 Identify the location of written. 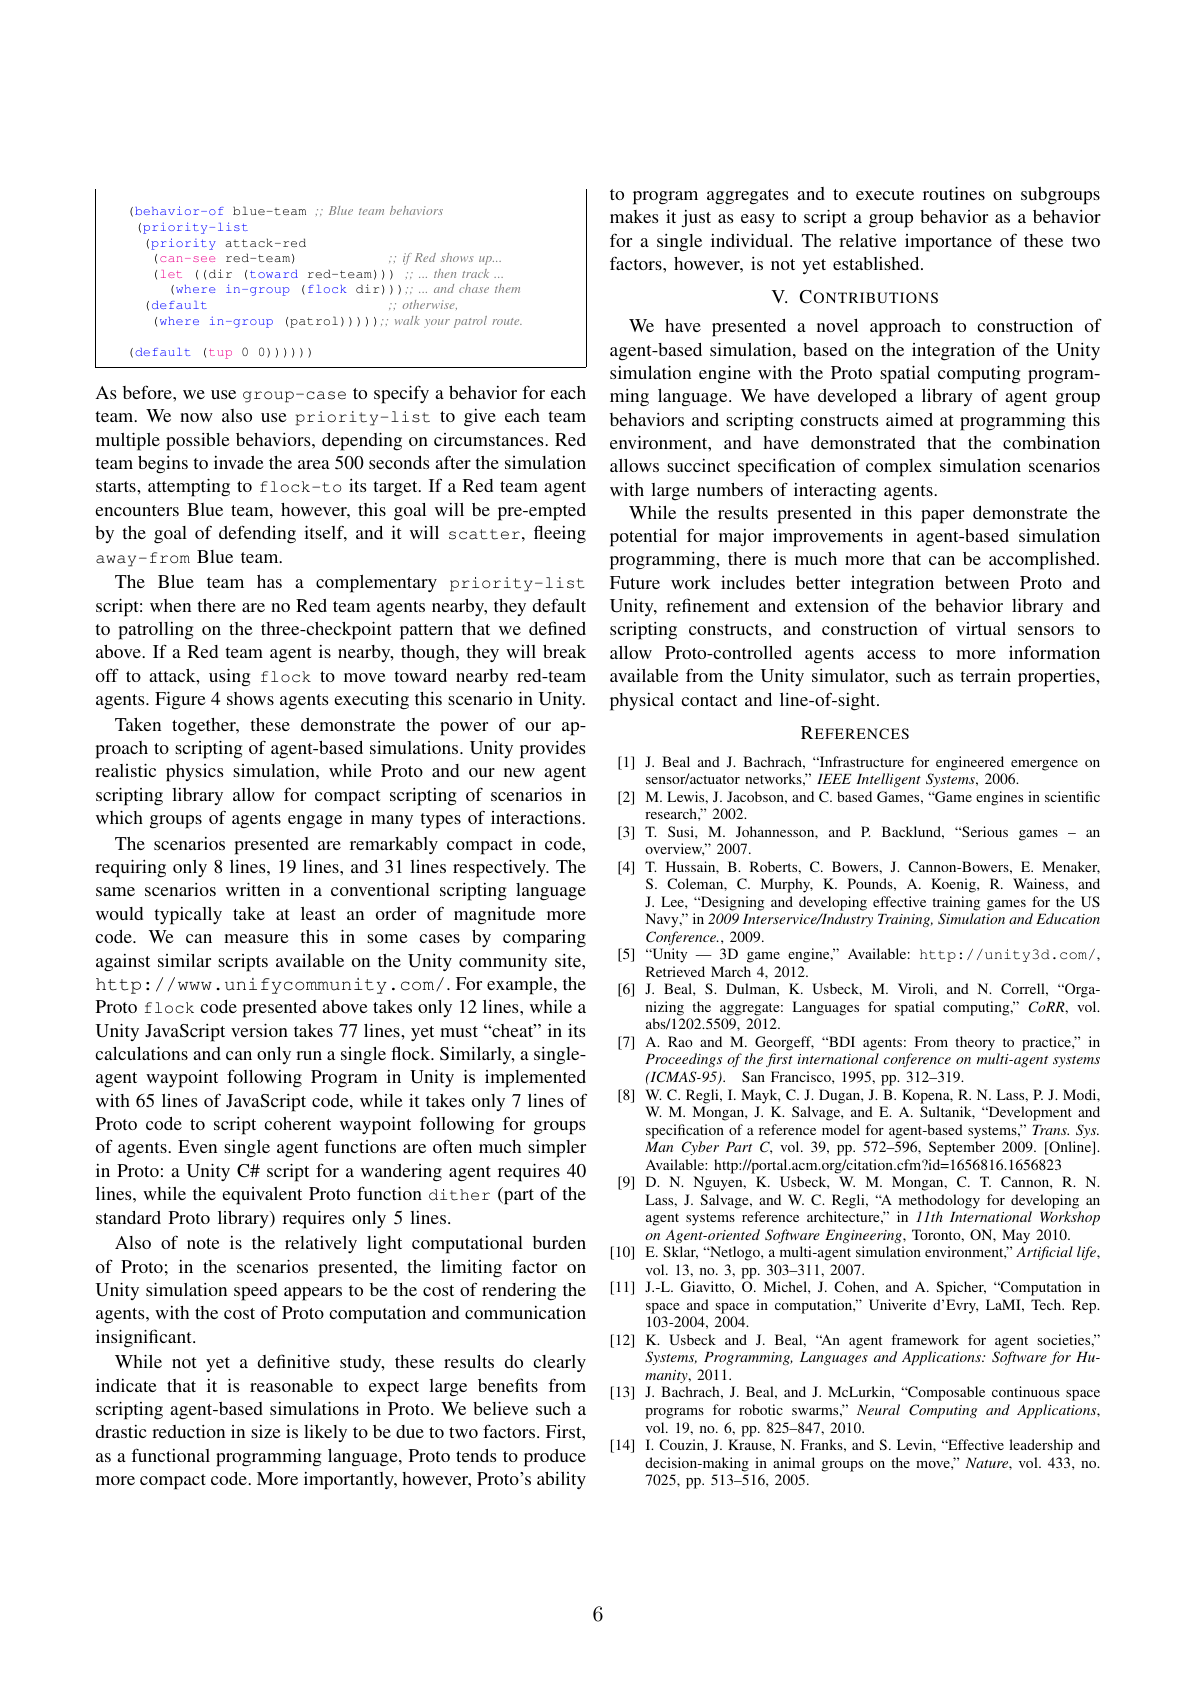
(253, 889).
